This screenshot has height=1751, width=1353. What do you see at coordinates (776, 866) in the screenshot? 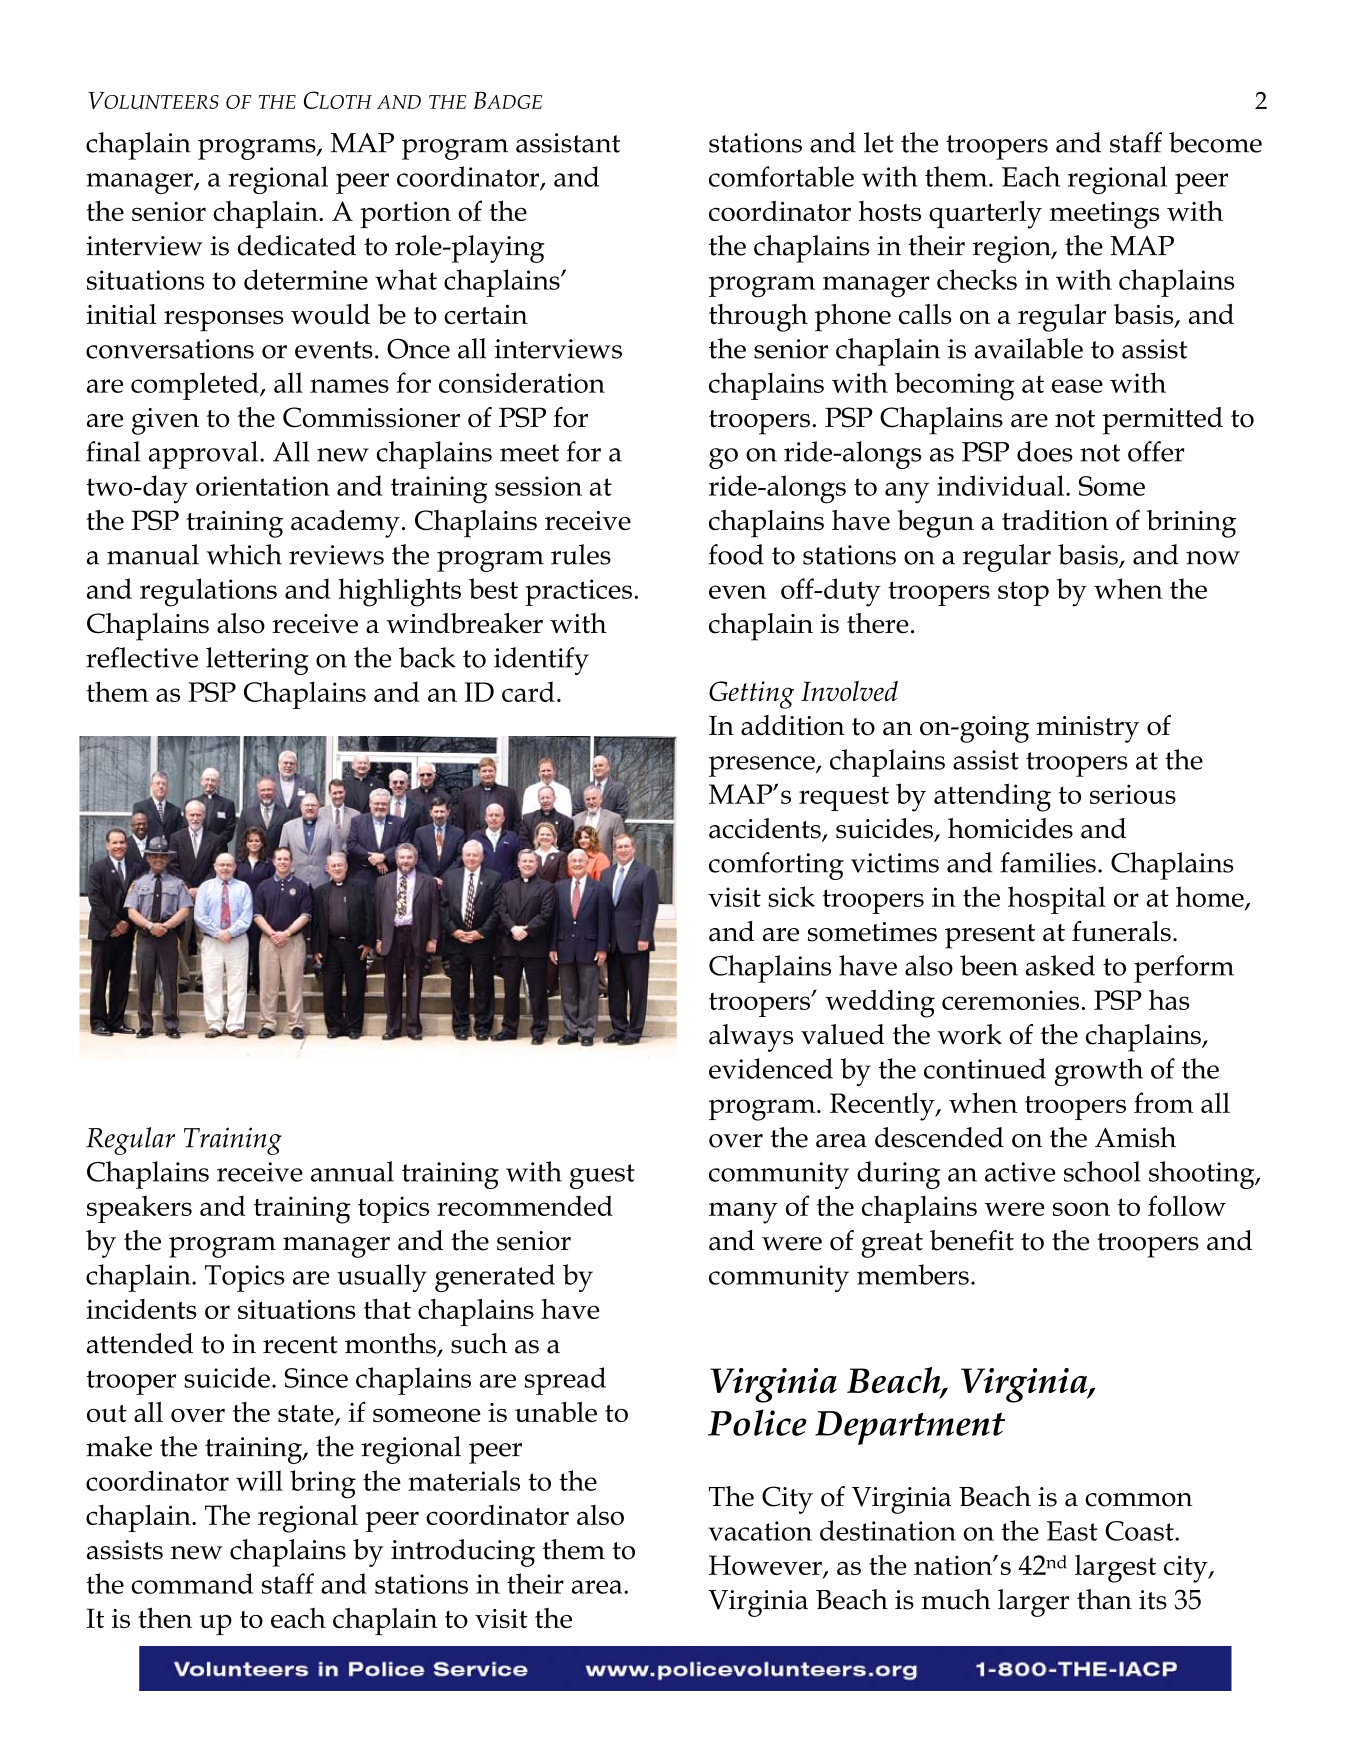
I see `comforting` at bounding box center [776, 866].
